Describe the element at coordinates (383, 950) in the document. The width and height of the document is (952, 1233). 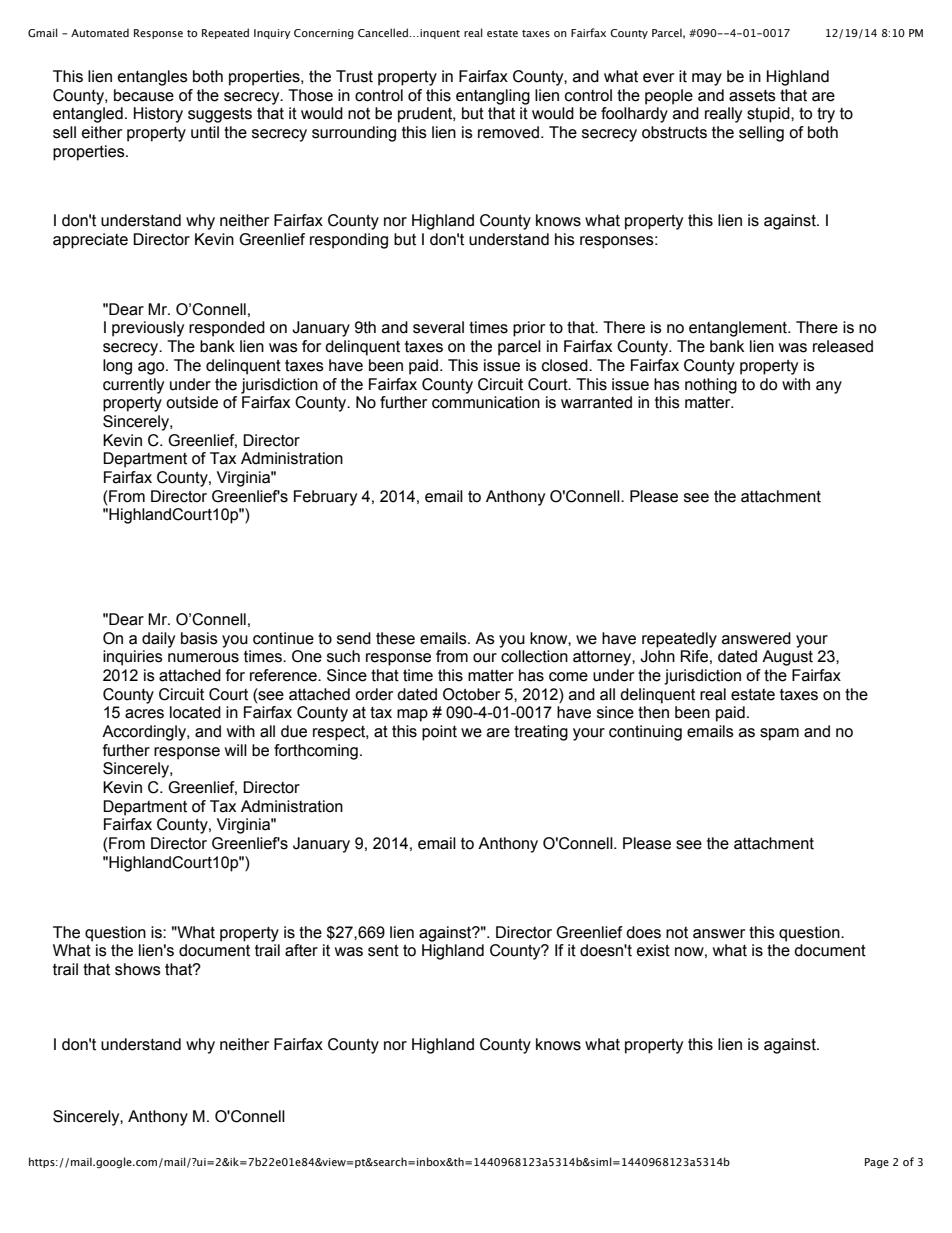
I see `sent` at that location.
